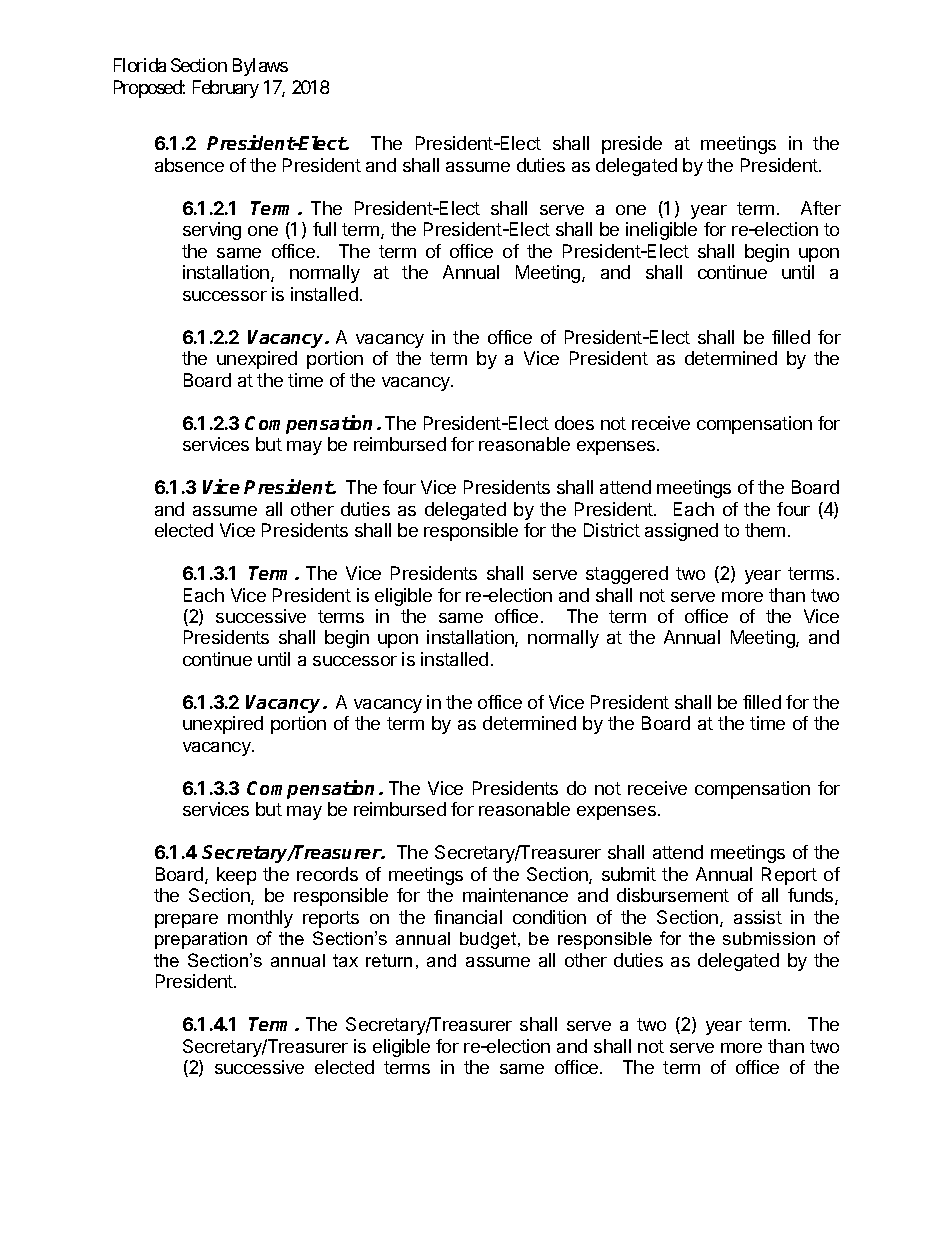 This document has height=1233, width=952. Describe the element at coordinates (260, 67) in the document. I see `Bylaws` at that location.
